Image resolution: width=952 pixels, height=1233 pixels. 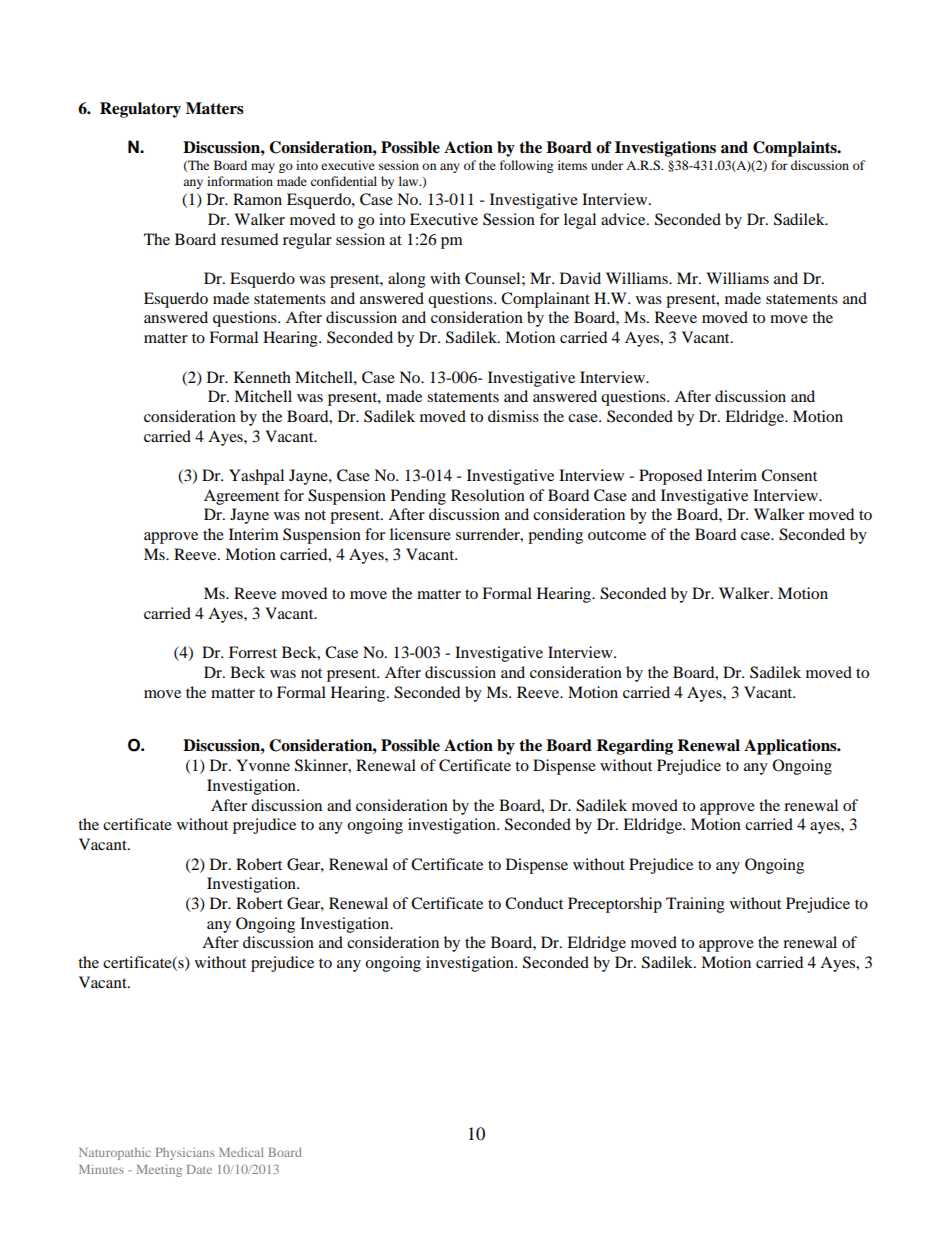 I want to click on David, so click(x=580, y=278).
